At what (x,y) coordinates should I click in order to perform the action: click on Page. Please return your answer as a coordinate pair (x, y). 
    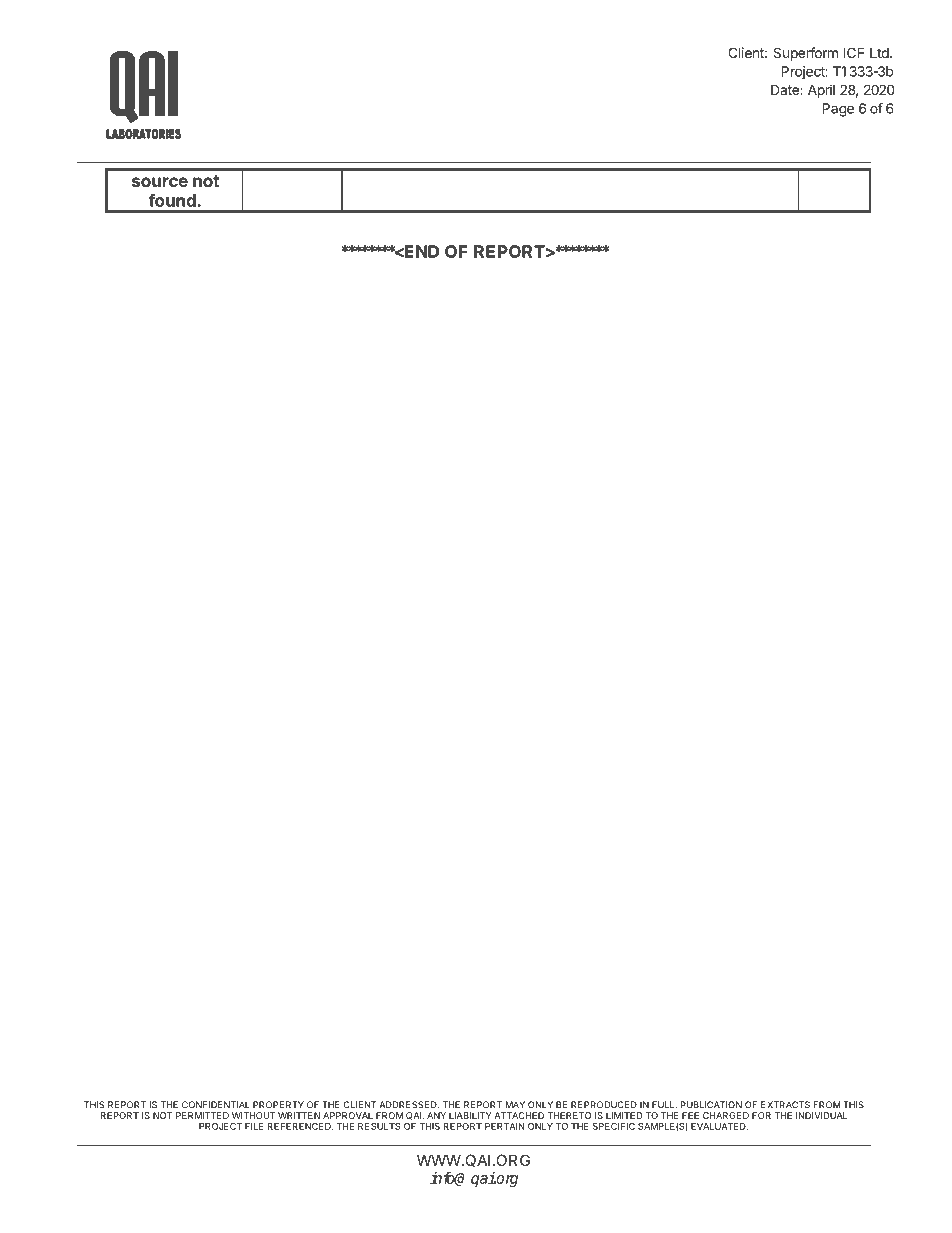
    Looking at the image, I should click on (838, 110).
